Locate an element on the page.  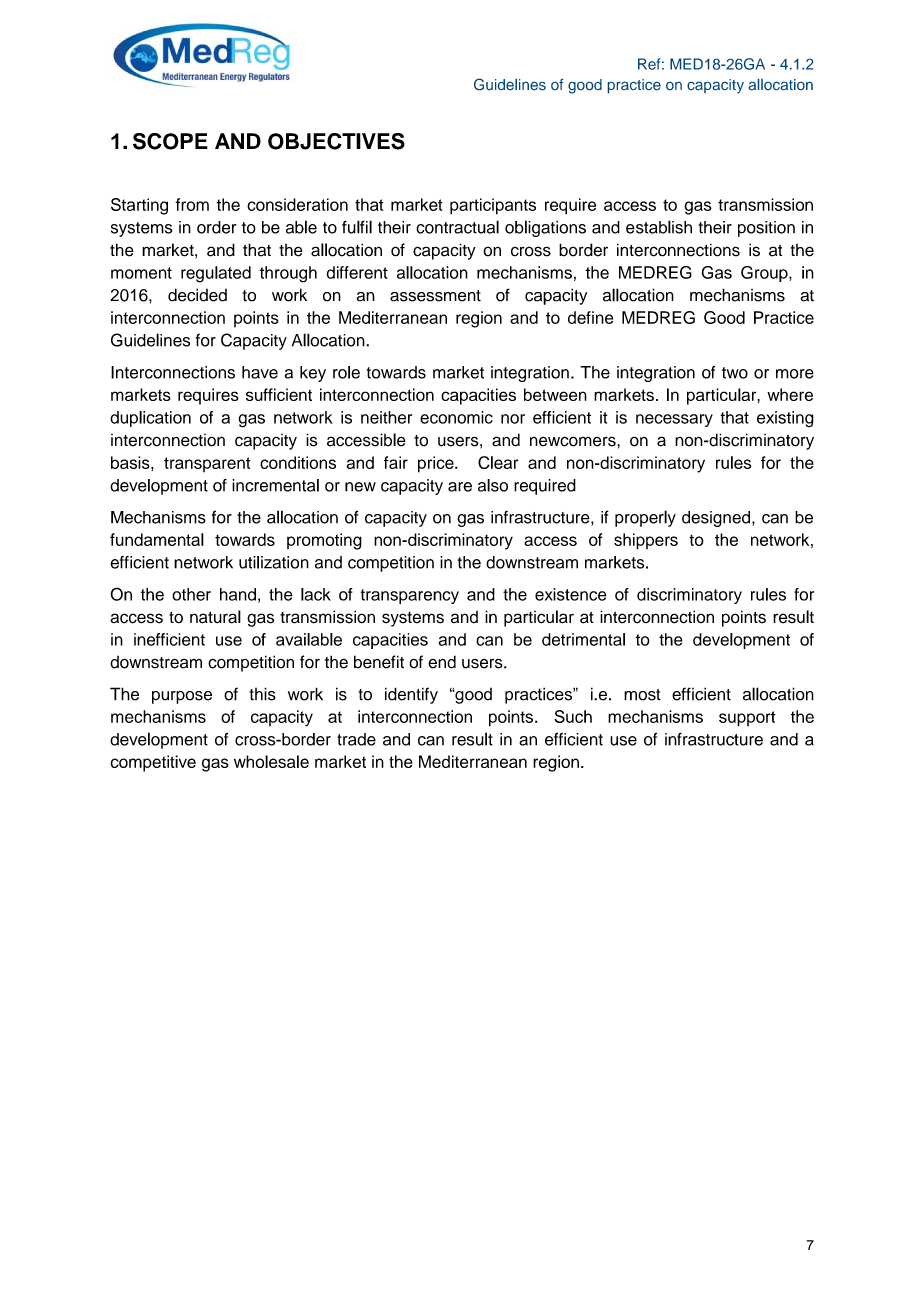
also is located at coordinates (493, 485).
